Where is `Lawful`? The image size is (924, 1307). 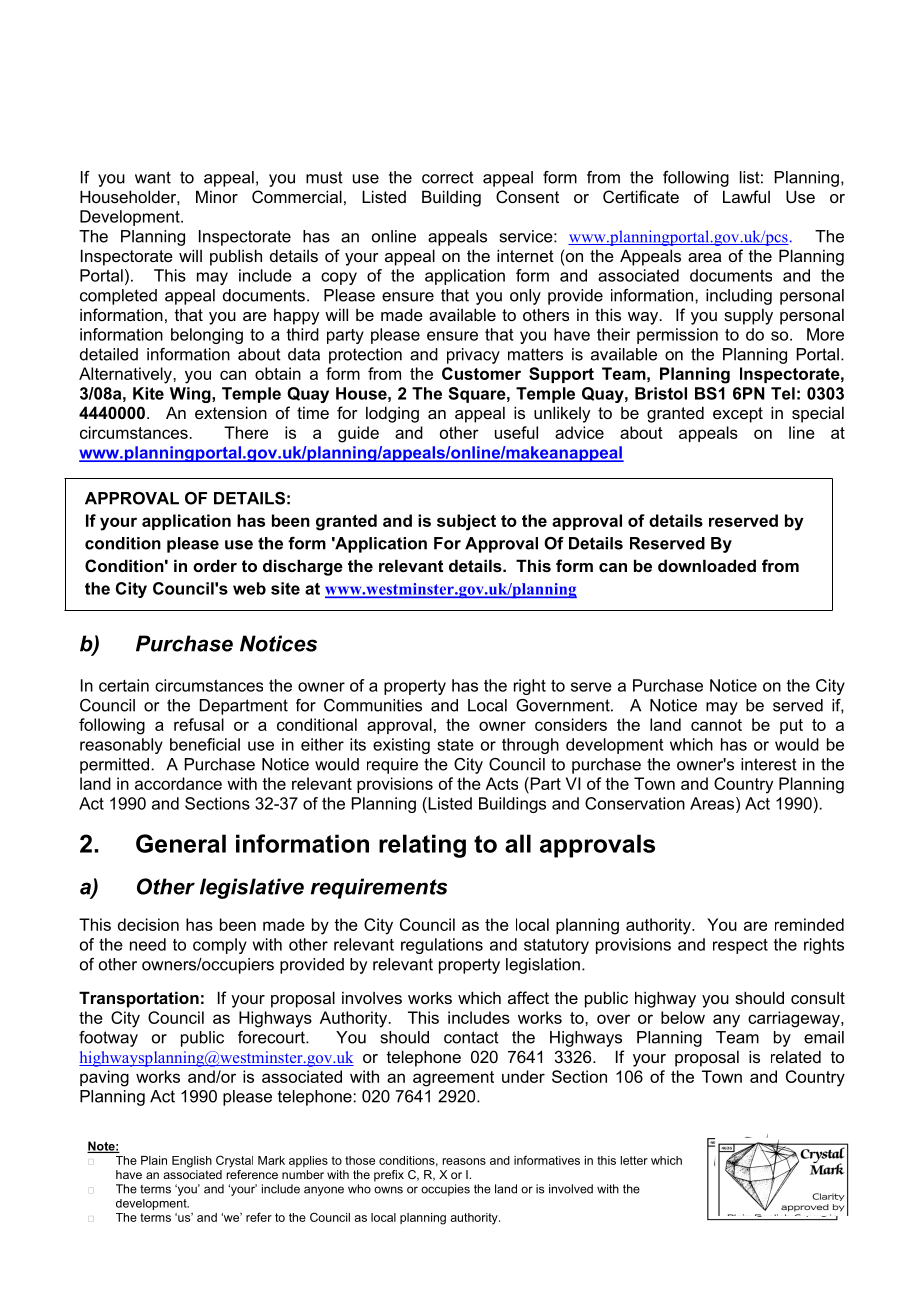 Lawful is located at coordinates (746, 196).
